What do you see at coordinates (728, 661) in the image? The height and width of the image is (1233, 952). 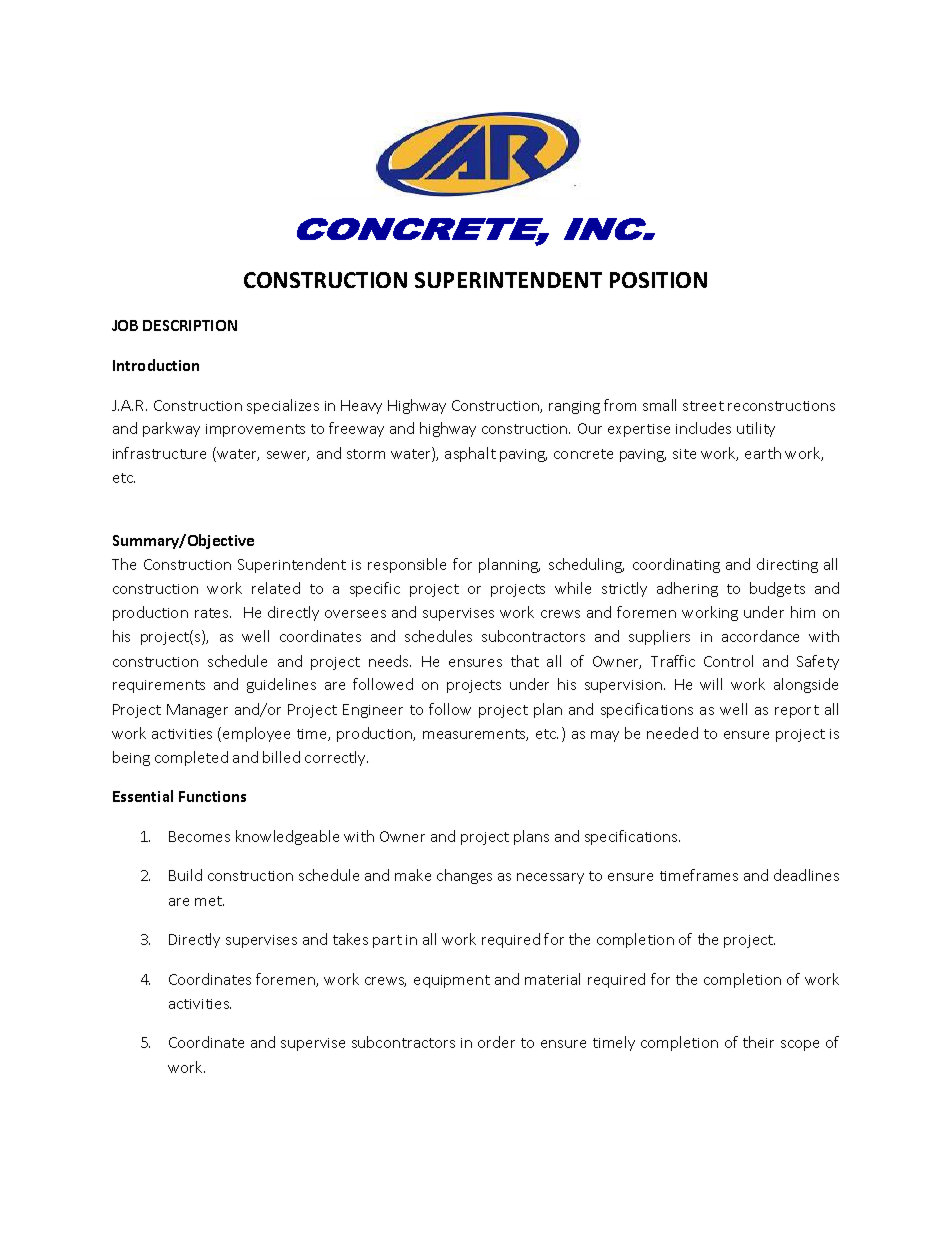 I see `Control` at bounding box center [728, 661].
